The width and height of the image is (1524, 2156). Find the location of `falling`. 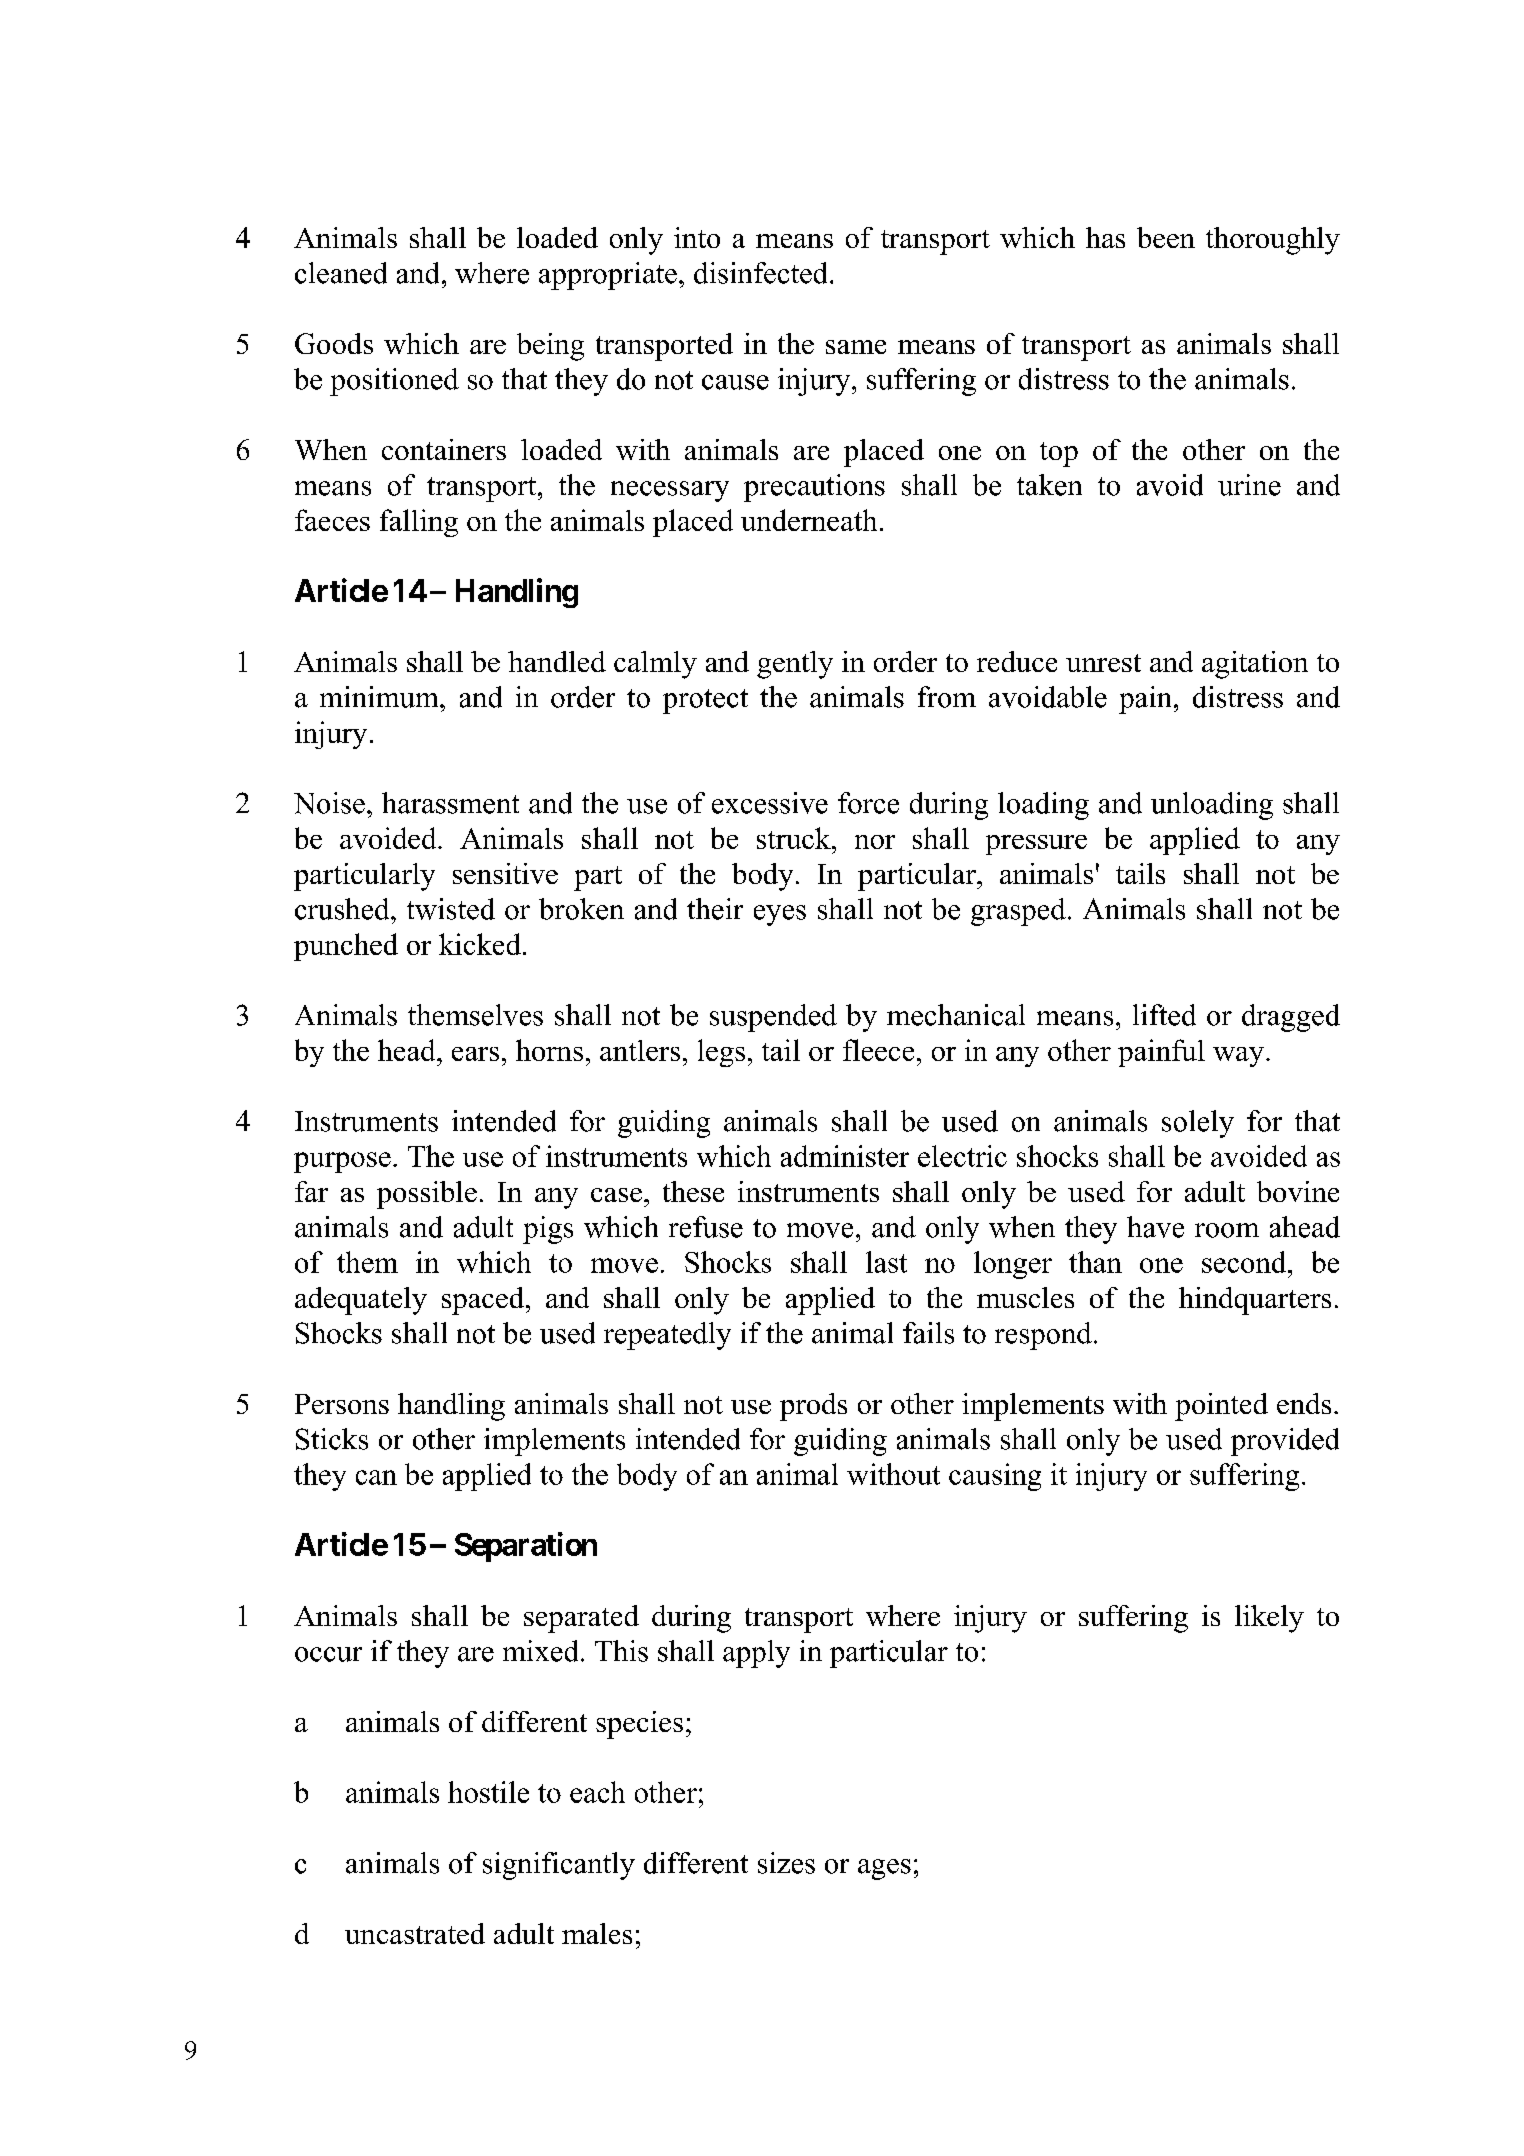

falling is located at coordinates (419, 523).
